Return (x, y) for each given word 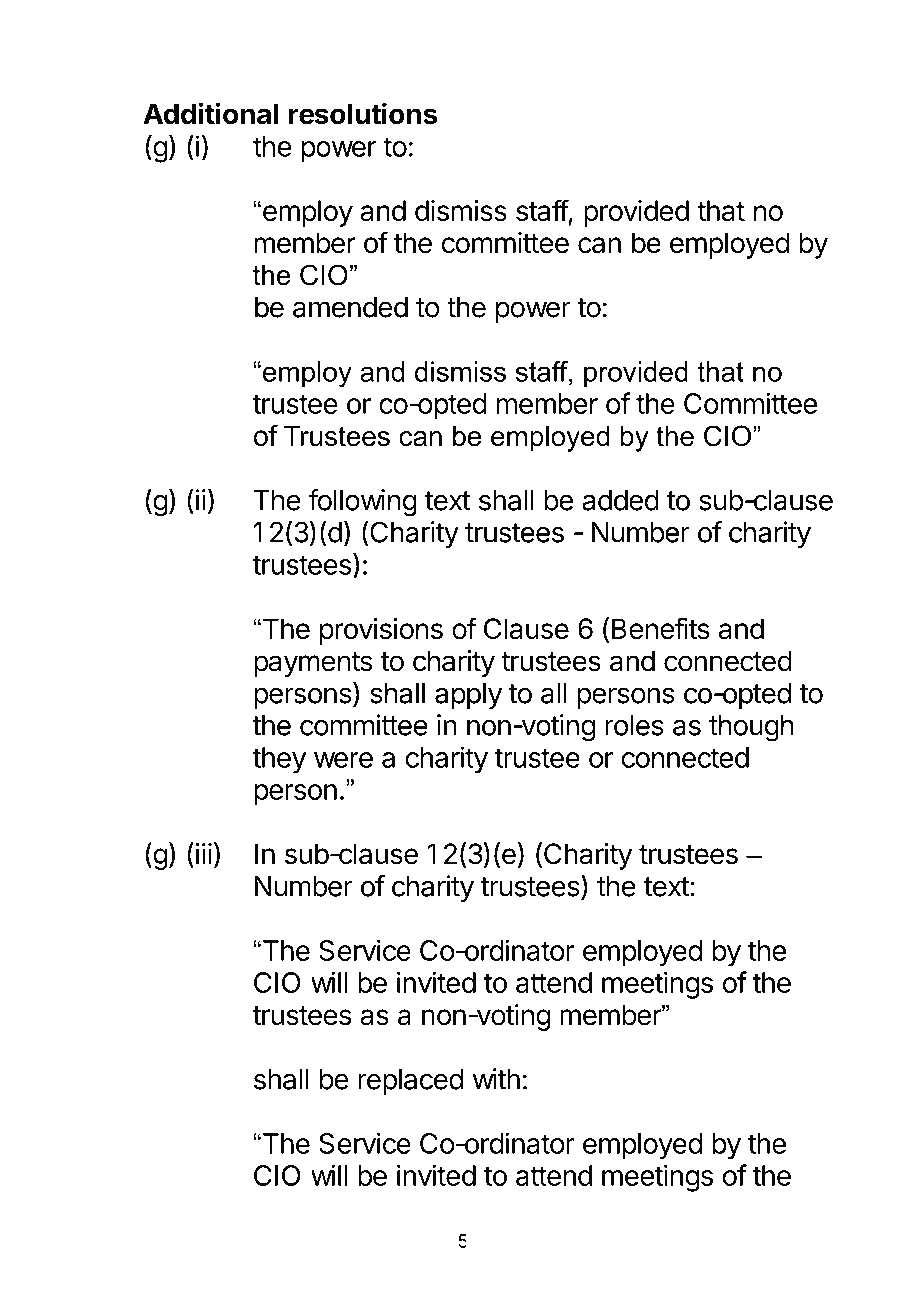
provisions (381, 631)
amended (350, 307)
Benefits (661, 628)
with (496, 1079)
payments (313, 664)
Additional (210, 113)
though (751, 728)
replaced (410, 1082)
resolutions (363, 113)
